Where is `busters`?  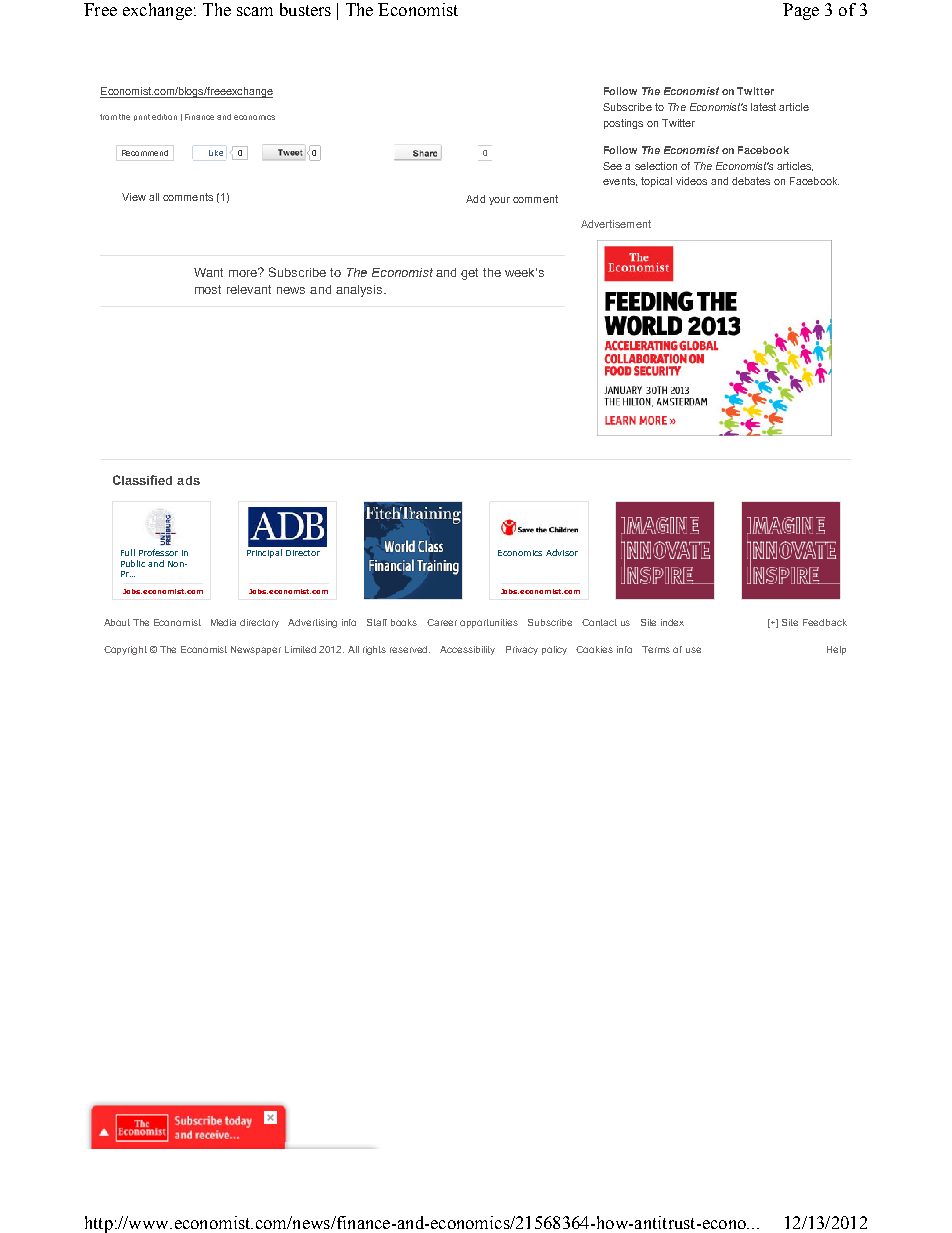 busters is located at coordinates (305, 9).
